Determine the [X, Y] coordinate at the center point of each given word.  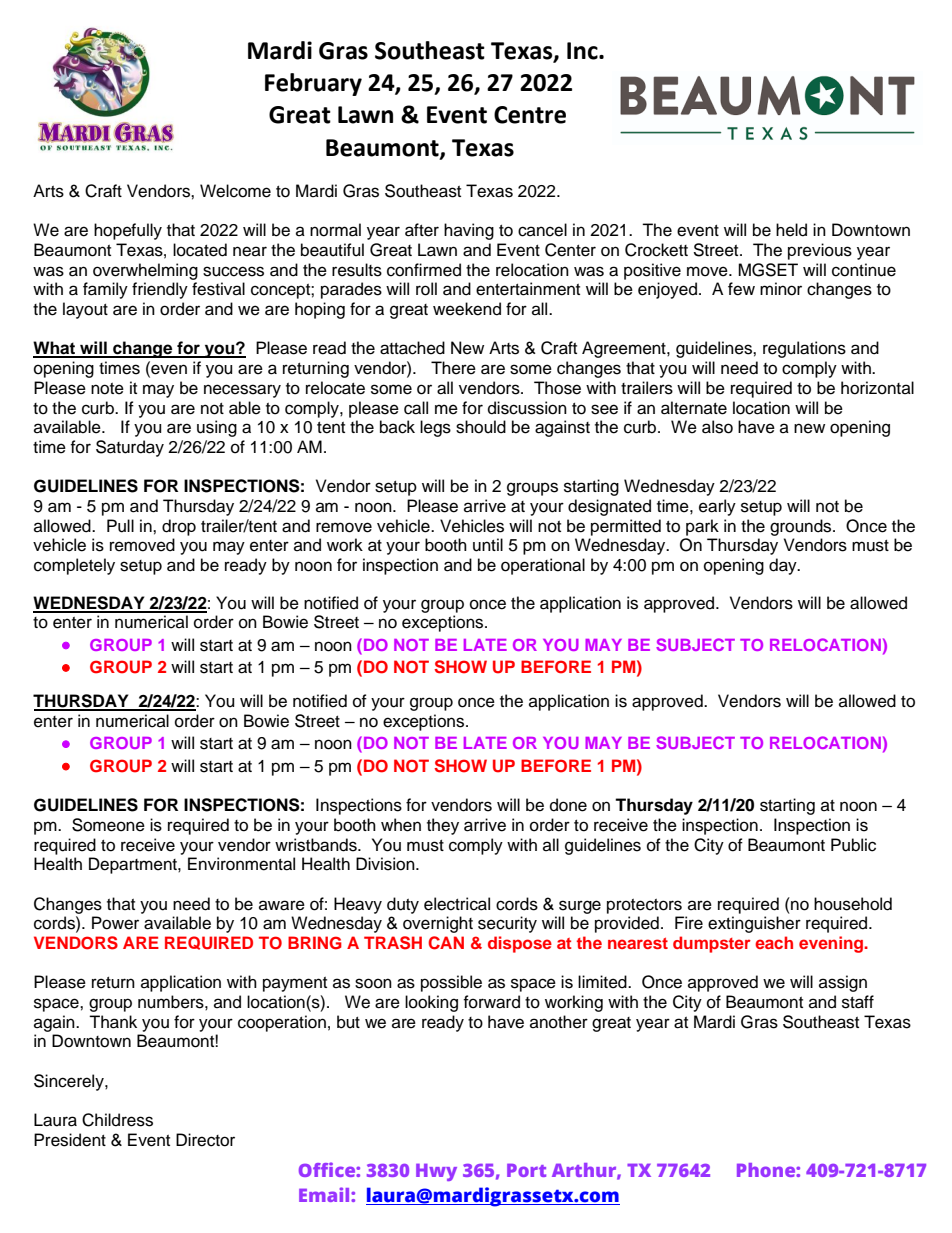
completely [74, 566]
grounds [802, 527]
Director [205, 1140]
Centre [530, 115]
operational [543, 566]
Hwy [436, 1172]
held [791, 230]
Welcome [235, 191]
